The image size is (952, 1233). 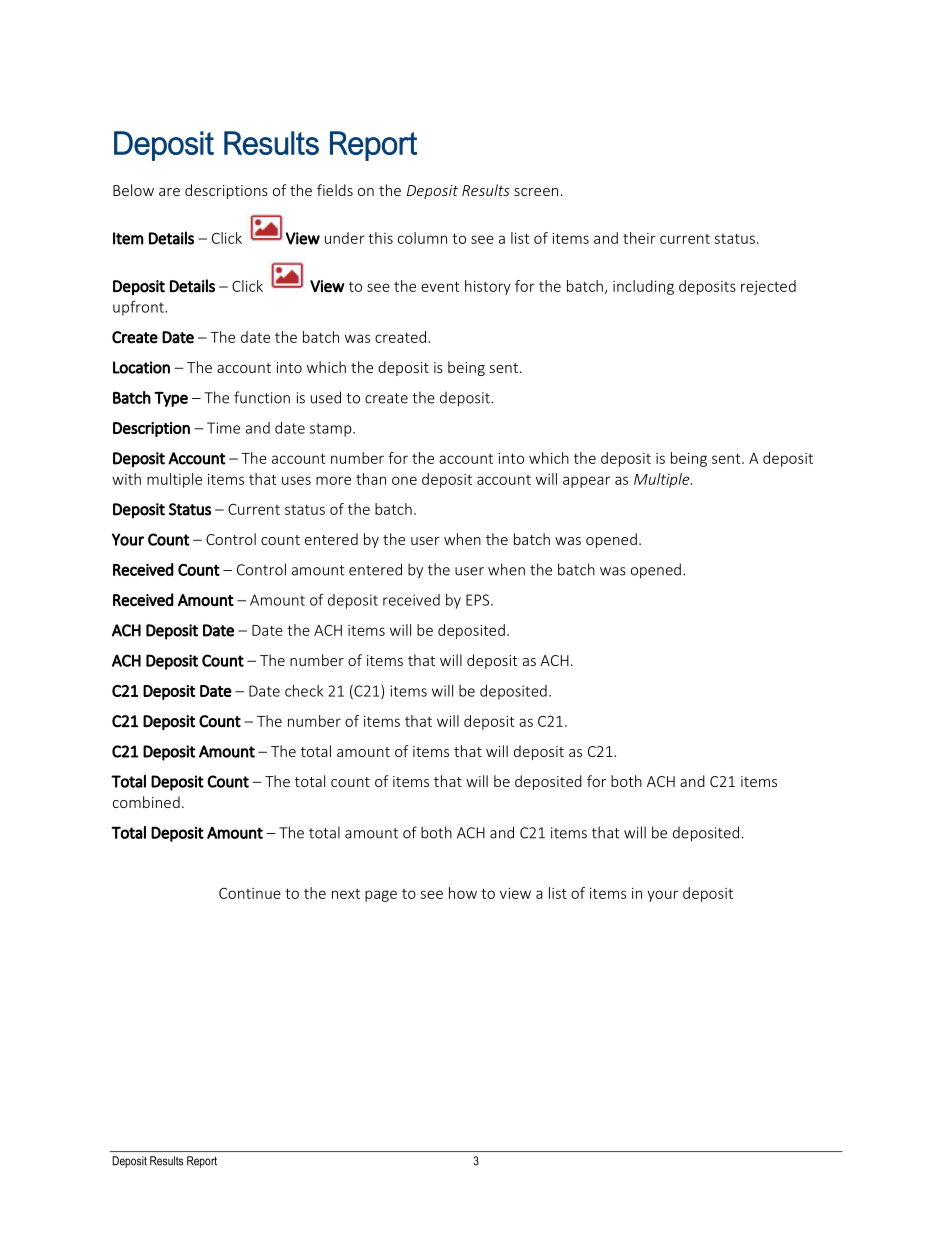 I want to click on Continue, so click(x=250, y=893).
